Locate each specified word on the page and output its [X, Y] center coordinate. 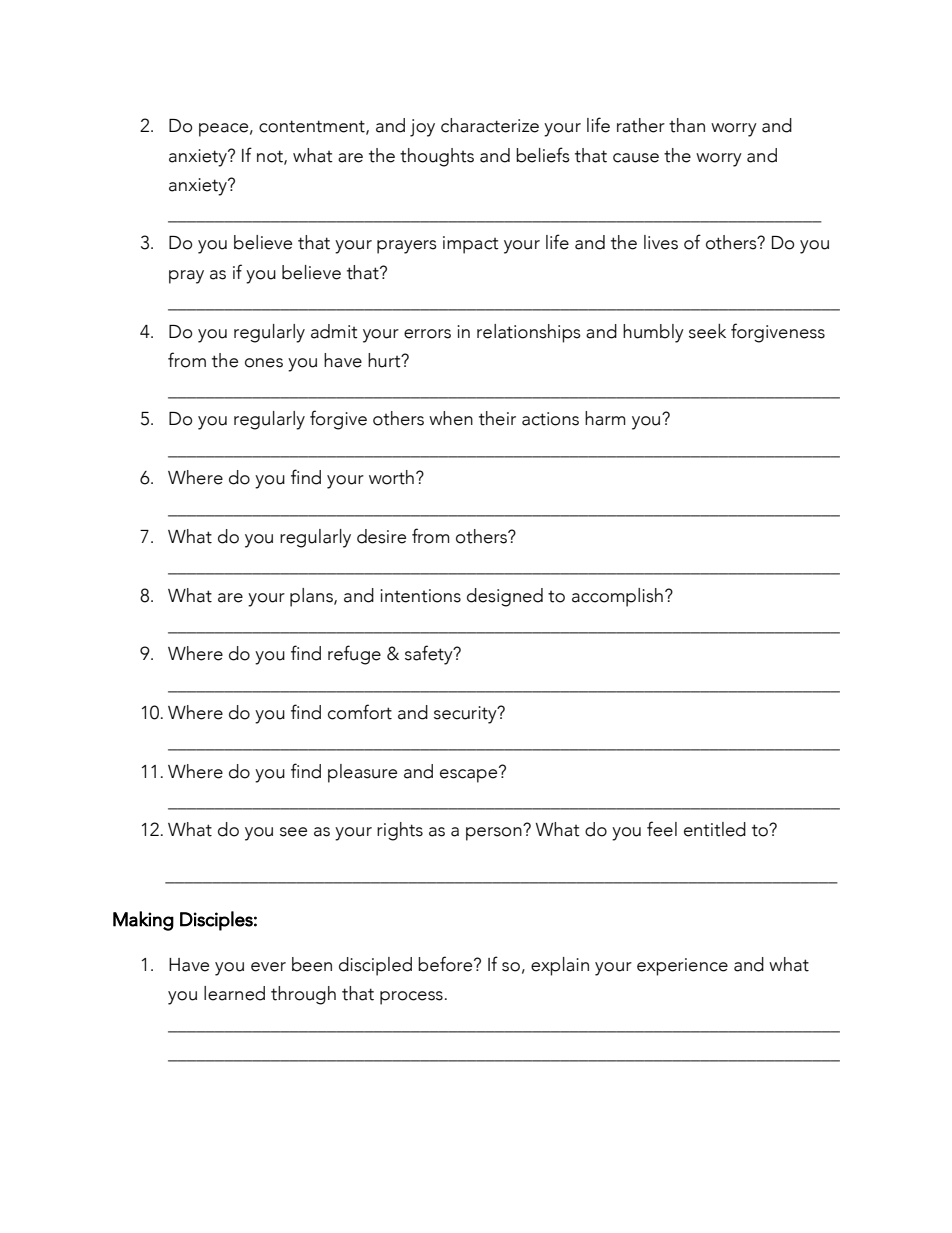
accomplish [617, 597]
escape [470, 774]
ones [264, 363]
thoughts [437, 157]
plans [312, 597]
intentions [420, 596]
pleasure [362, 773]
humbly [653, 333]
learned [234, 993]
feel [662, 829]
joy [422, 128]
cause [636, 158]
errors [427, 334]
